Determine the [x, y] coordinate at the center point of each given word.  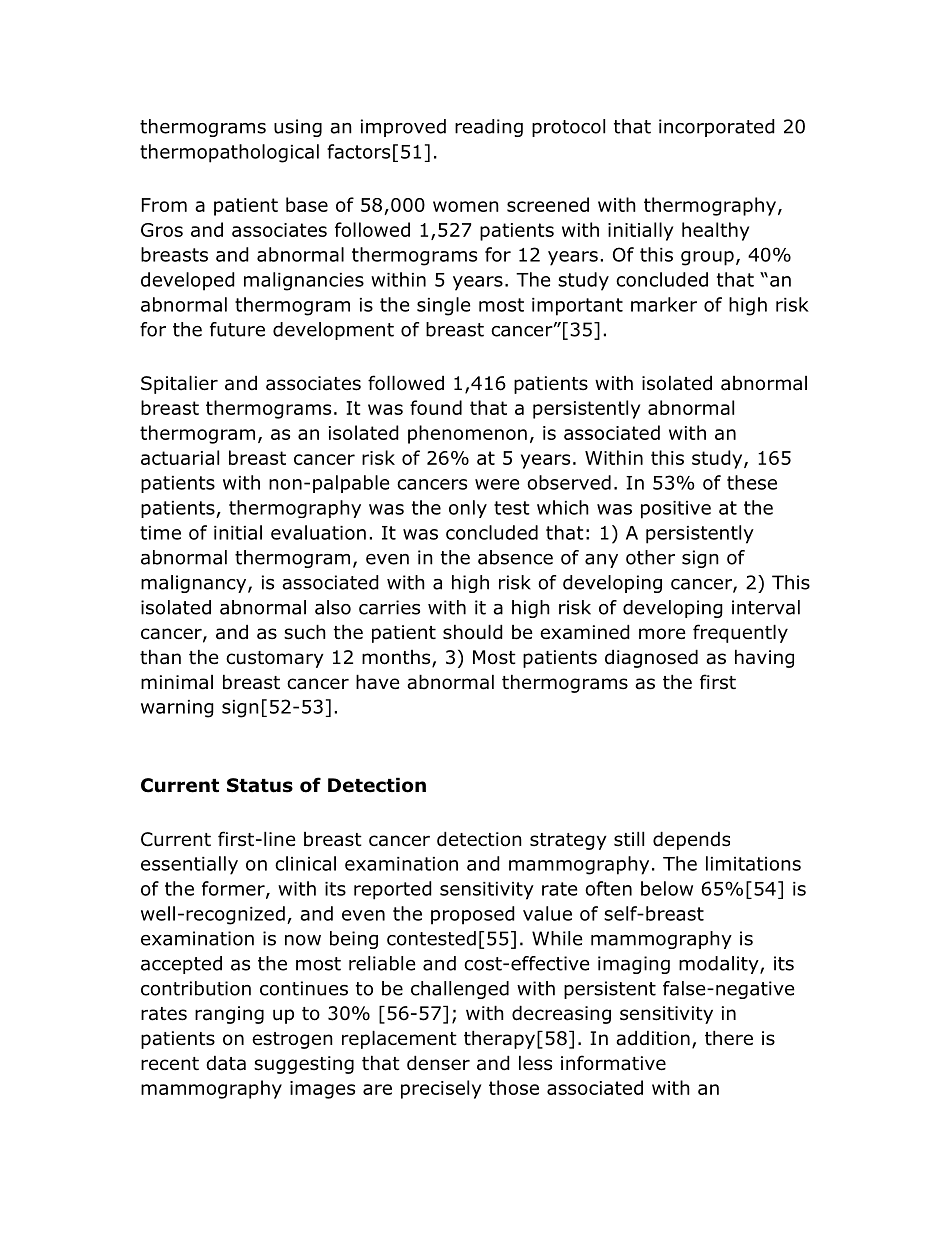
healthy [715, 231]
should [473, 632]
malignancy [195, 584]
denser [438, 1063]
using [298, 128]
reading [489, 128]
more [662, 634]
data [226, 1063]
